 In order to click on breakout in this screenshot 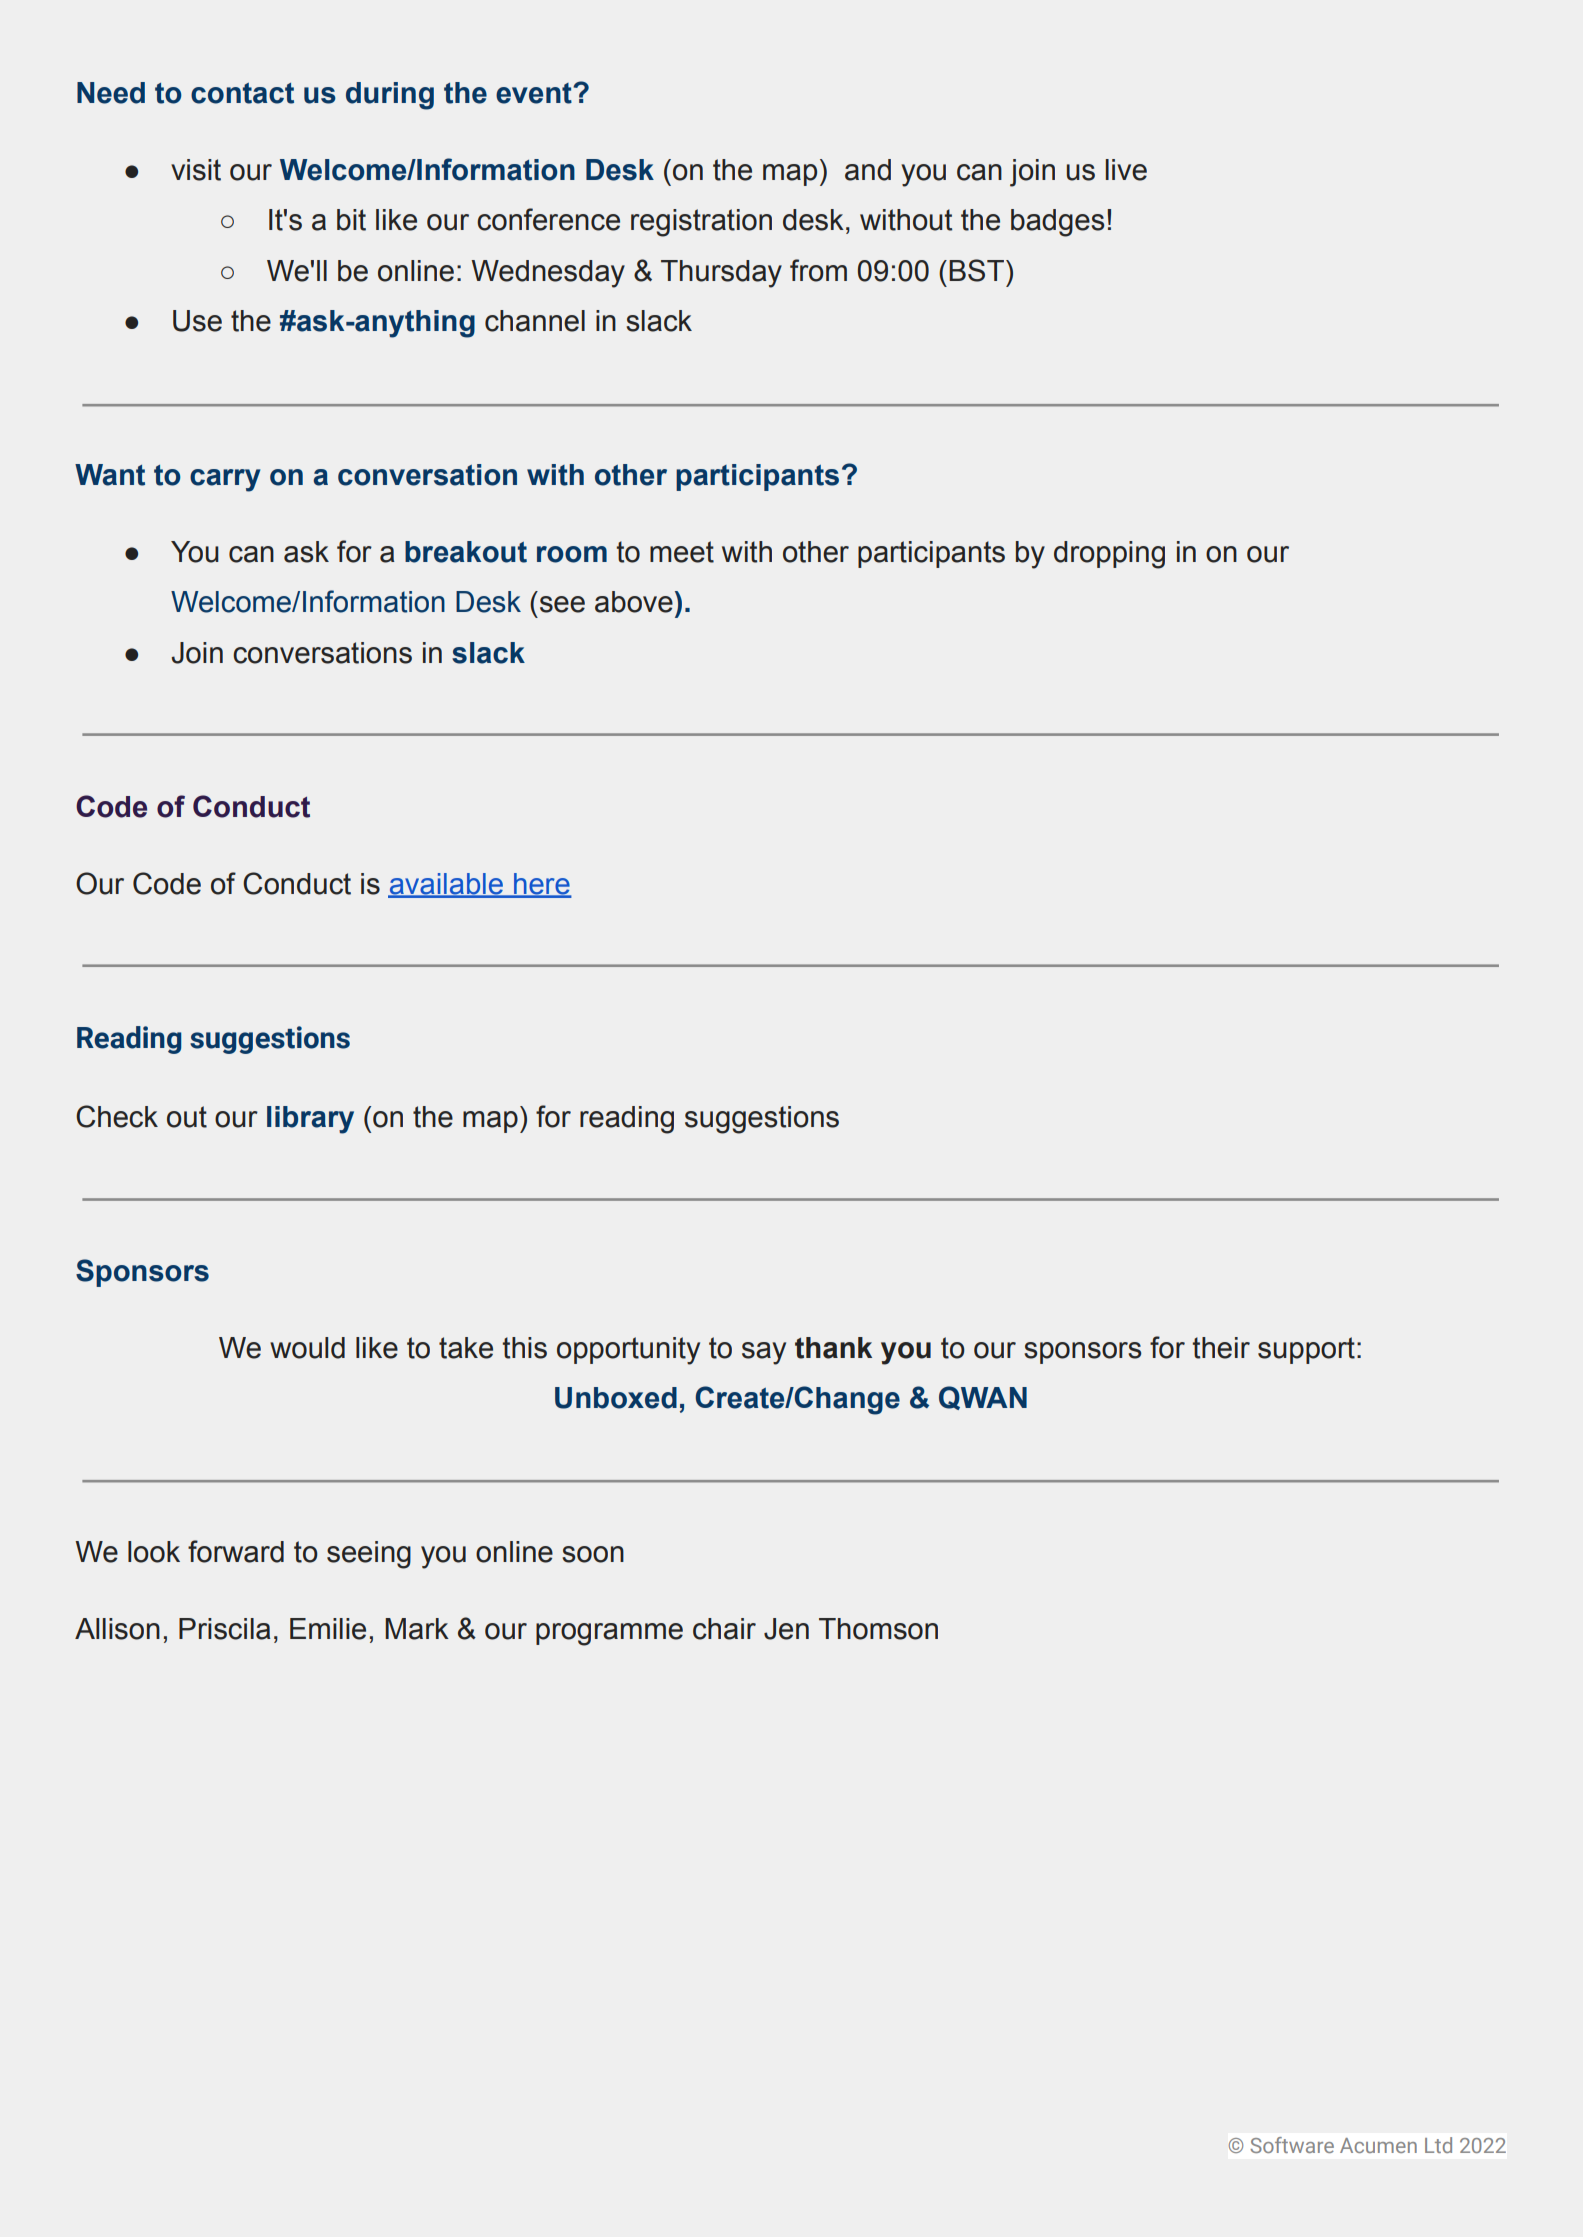, I will do `click(466, 552)`.
